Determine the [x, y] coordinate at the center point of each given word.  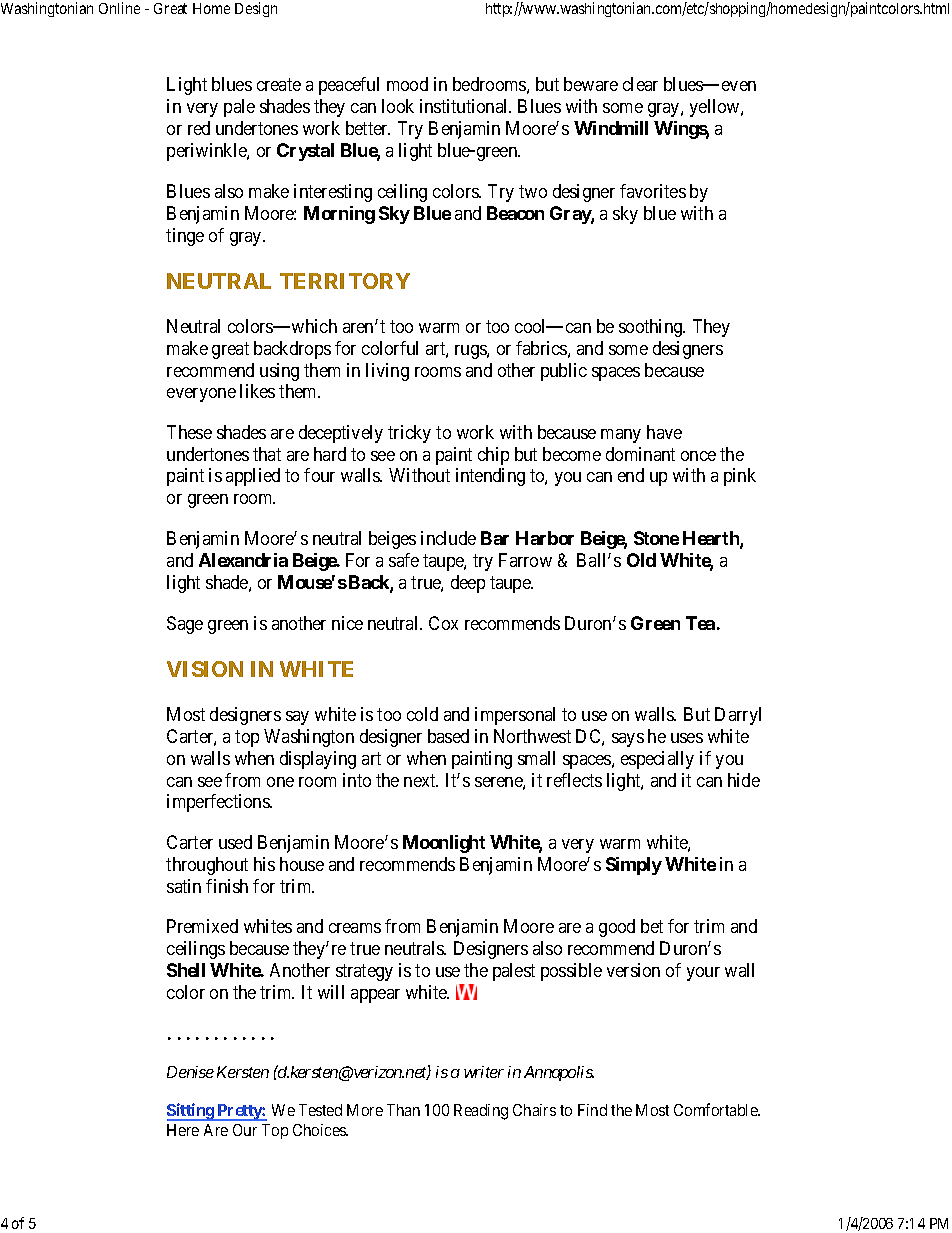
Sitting [191, 1112]
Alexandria [243, 560]
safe [404, 560]
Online [119, 8]
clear [640, 84]
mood [407, 84]
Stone [656, 538]
